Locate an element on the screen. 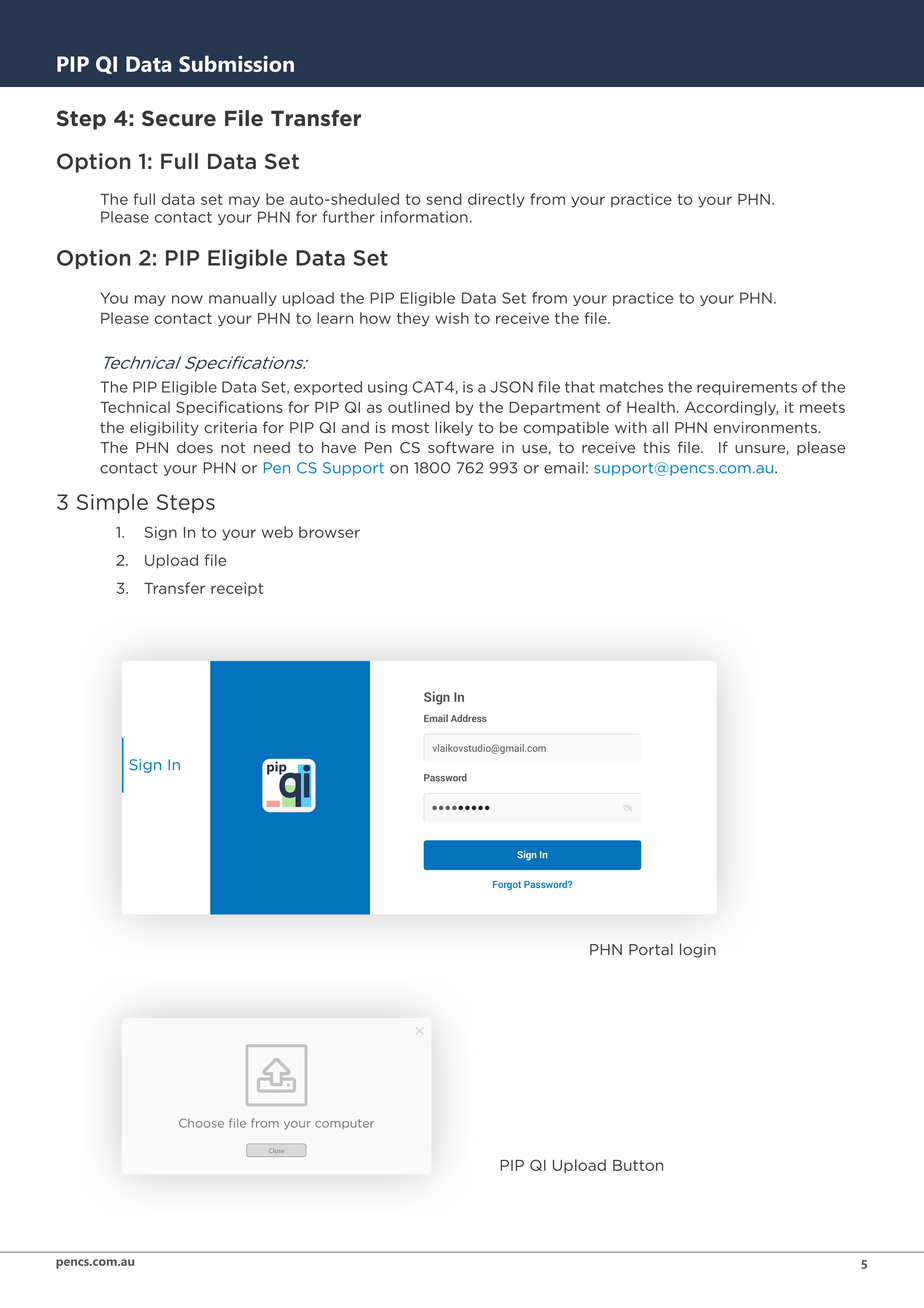 This screenshot has height=1308, width=924. this is located at coordinates (656, 447).
